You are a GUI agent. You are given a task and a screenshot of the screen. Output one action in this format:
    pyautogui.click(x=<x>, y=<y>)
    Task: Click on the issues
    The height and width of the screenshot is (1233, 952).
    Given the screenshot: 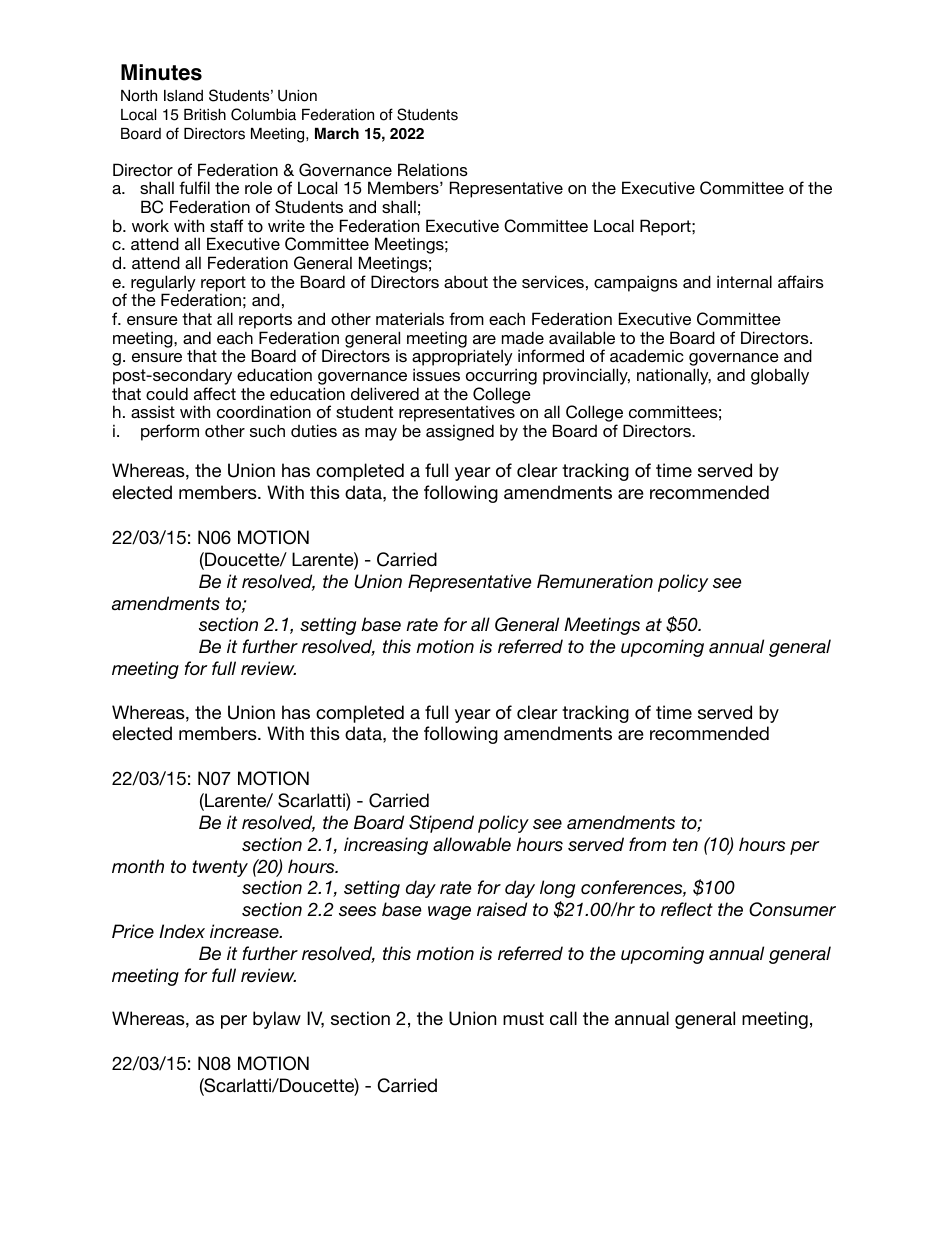 What is the action you would take?
    pyautogui.click(x=436, y=374)
